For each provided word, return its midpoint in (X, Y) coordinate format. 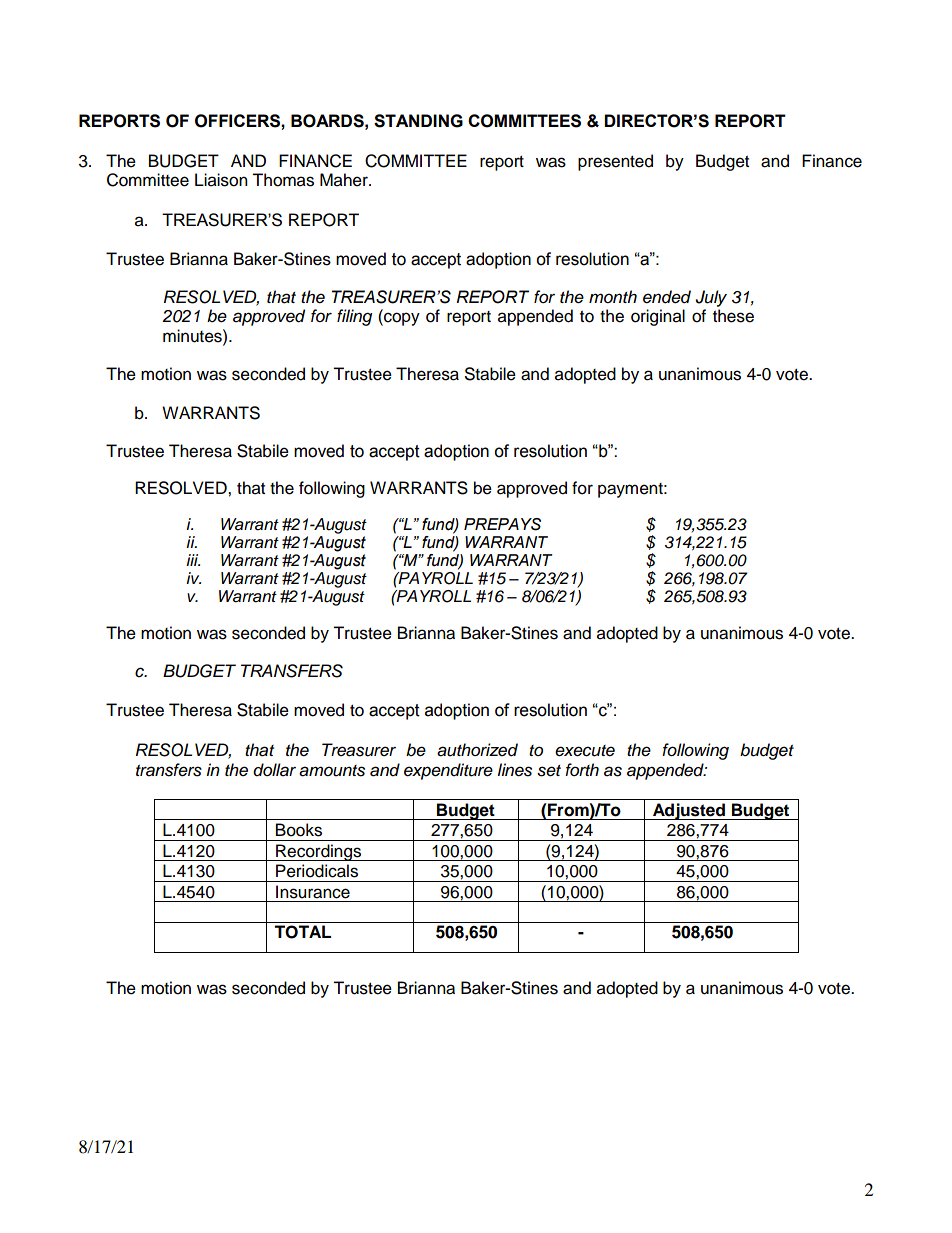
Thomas (283, 180)
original (658, 317)
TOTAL (302, 932)
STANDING (418, 121)
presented (615, 162)
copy (401, 319)
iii (193, 560)
